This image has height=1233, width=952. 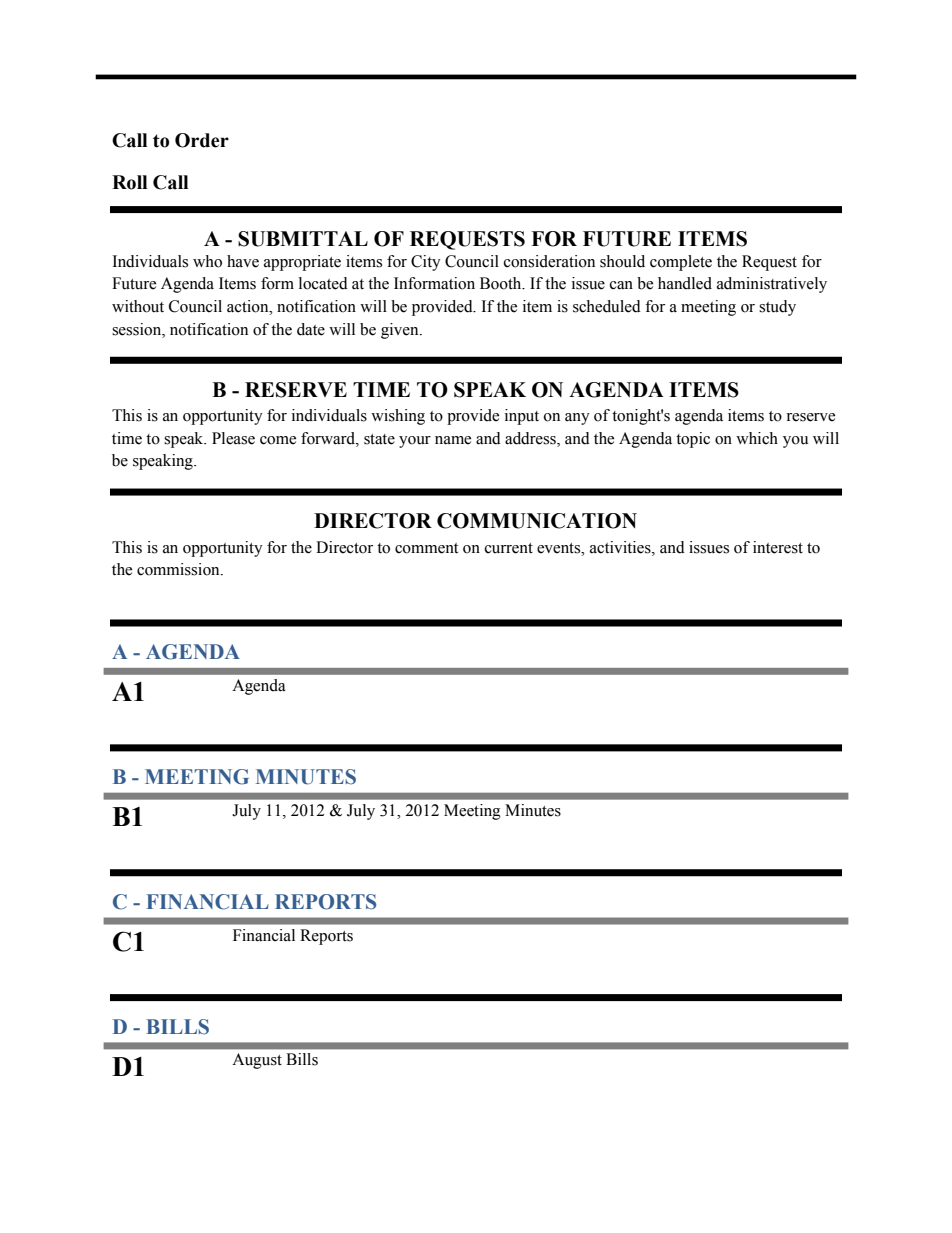 I want to click on interest, so click(x=778, y=547).
